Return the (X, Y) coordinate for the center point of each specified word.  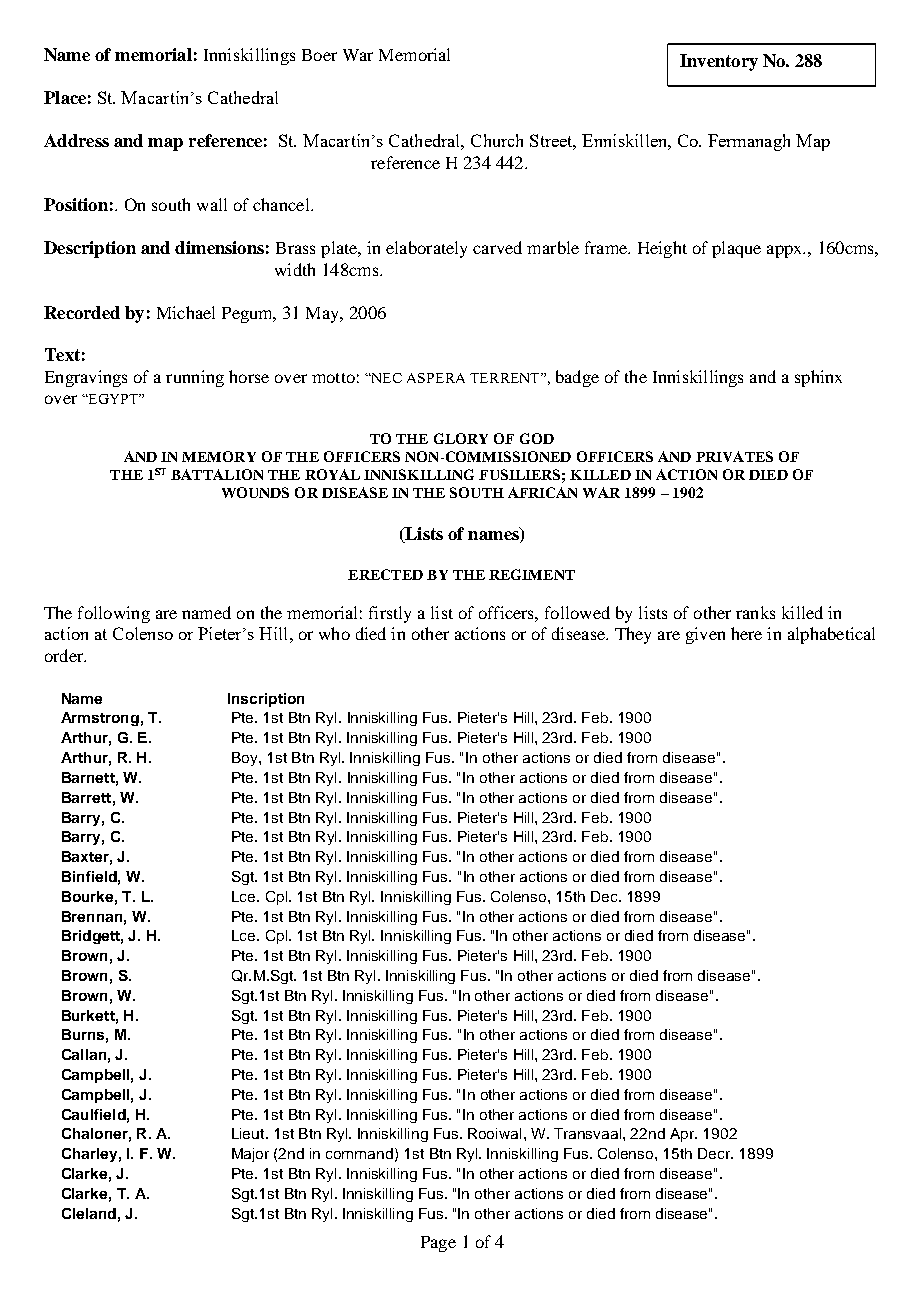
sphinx (818, 378)
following (114, 614)
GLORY (461, 438)
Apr (683, 1135)
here (746, 633)
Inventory (719, 62)
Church (497, 140)
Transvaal (589, 1133)
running (195, 378)
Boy (246, 759)
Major (250, 1155)
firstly (390, 614)
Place (65, 97)
